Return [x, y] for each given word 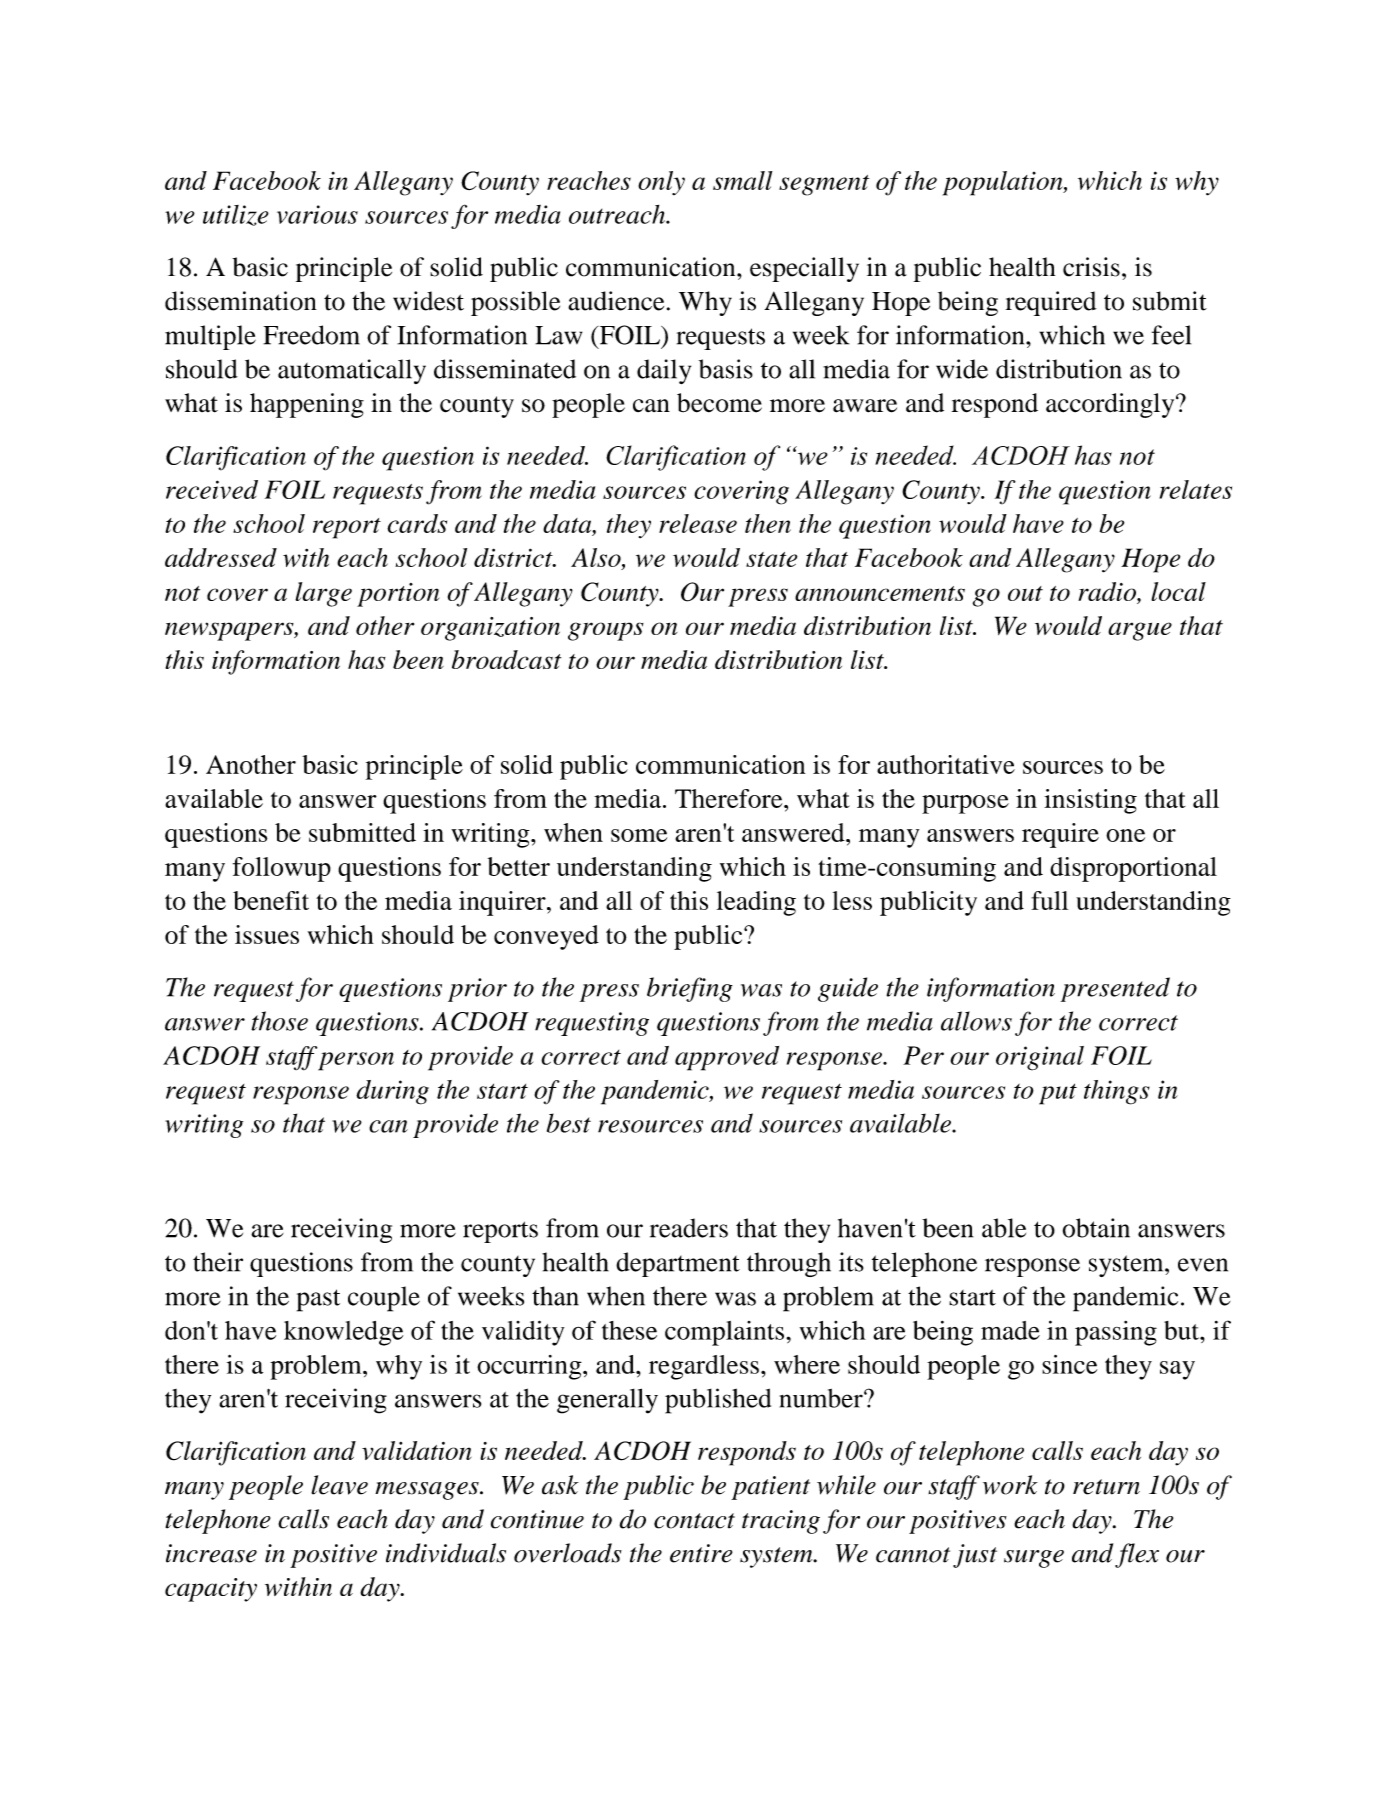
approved [727, 1058]
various [317, 214]
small [742, 180]
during [392, 1092]
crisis [1091, 267]
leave [339, 1485]
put [1058, 1094]
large [323, 594]
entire [701, 1553]
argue [1140, 631]
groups [606, 631]
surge [1034, 1559]
